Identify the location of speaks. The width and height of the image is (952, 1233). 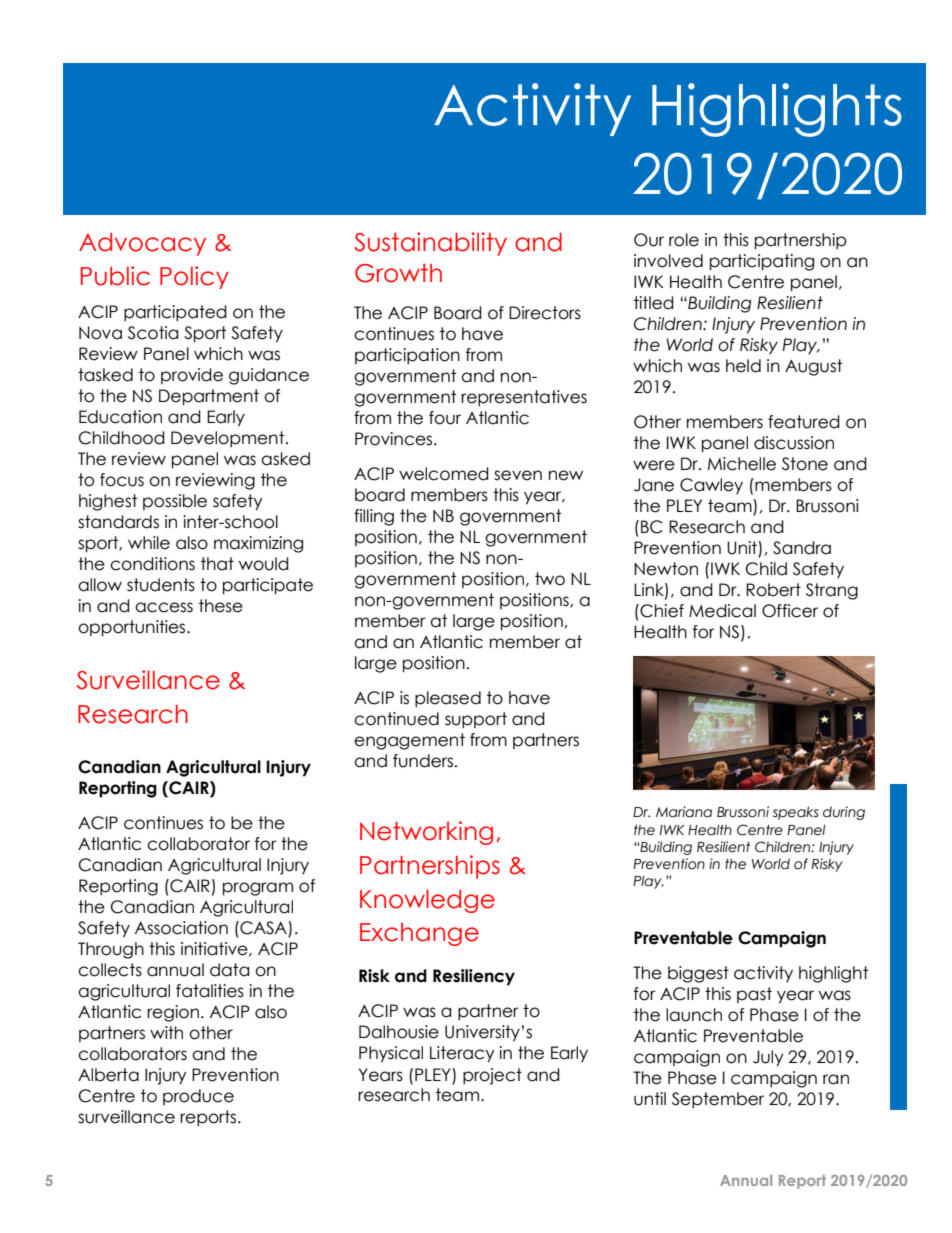
(796, 813).
